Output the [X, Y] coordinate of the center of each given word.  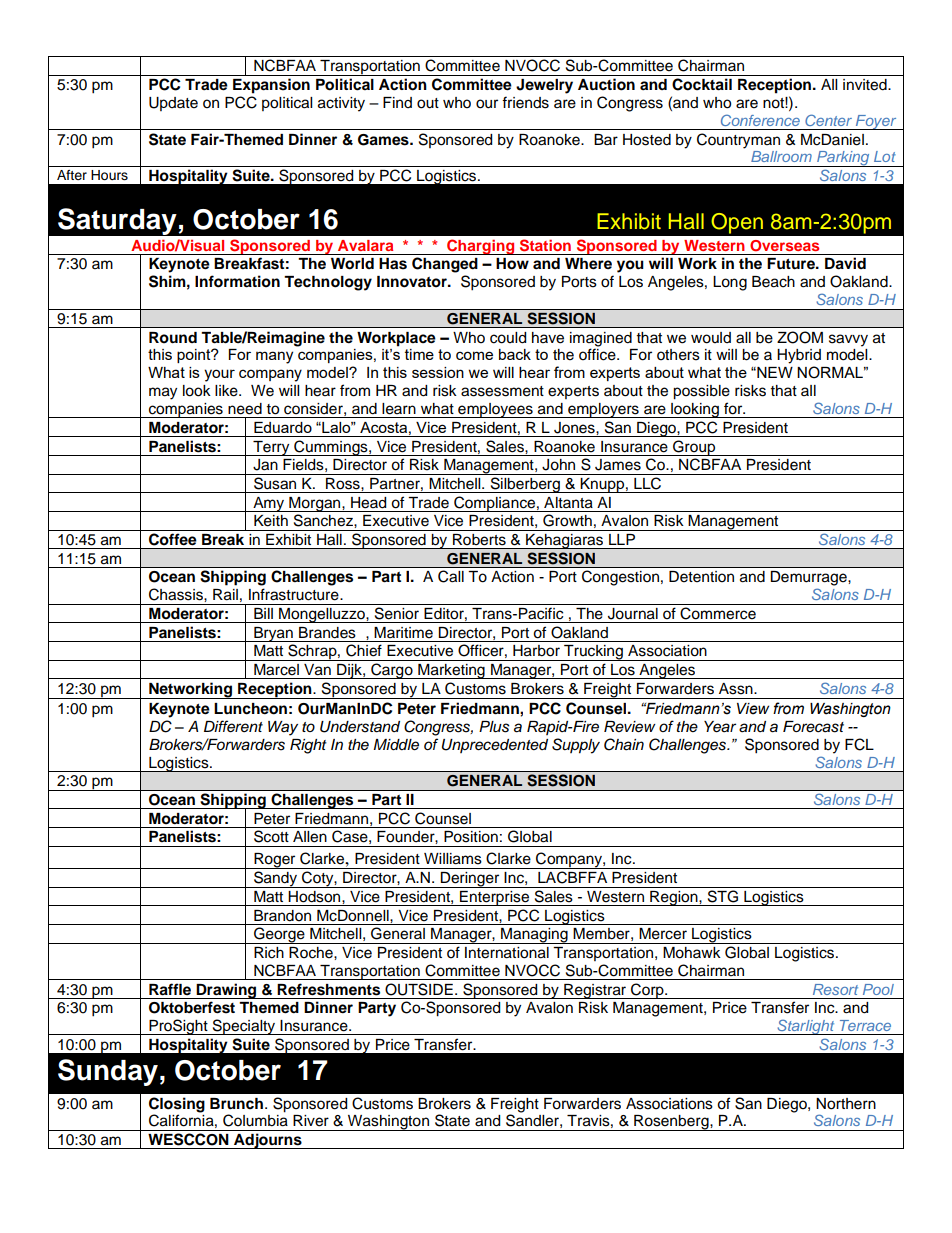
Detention [701, 577]
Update [173, 104]
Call [451, 576]
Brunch [238, 1103]
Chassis [177, 594]
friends [525, 102]
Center [828, 120]
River [311, 1121]
